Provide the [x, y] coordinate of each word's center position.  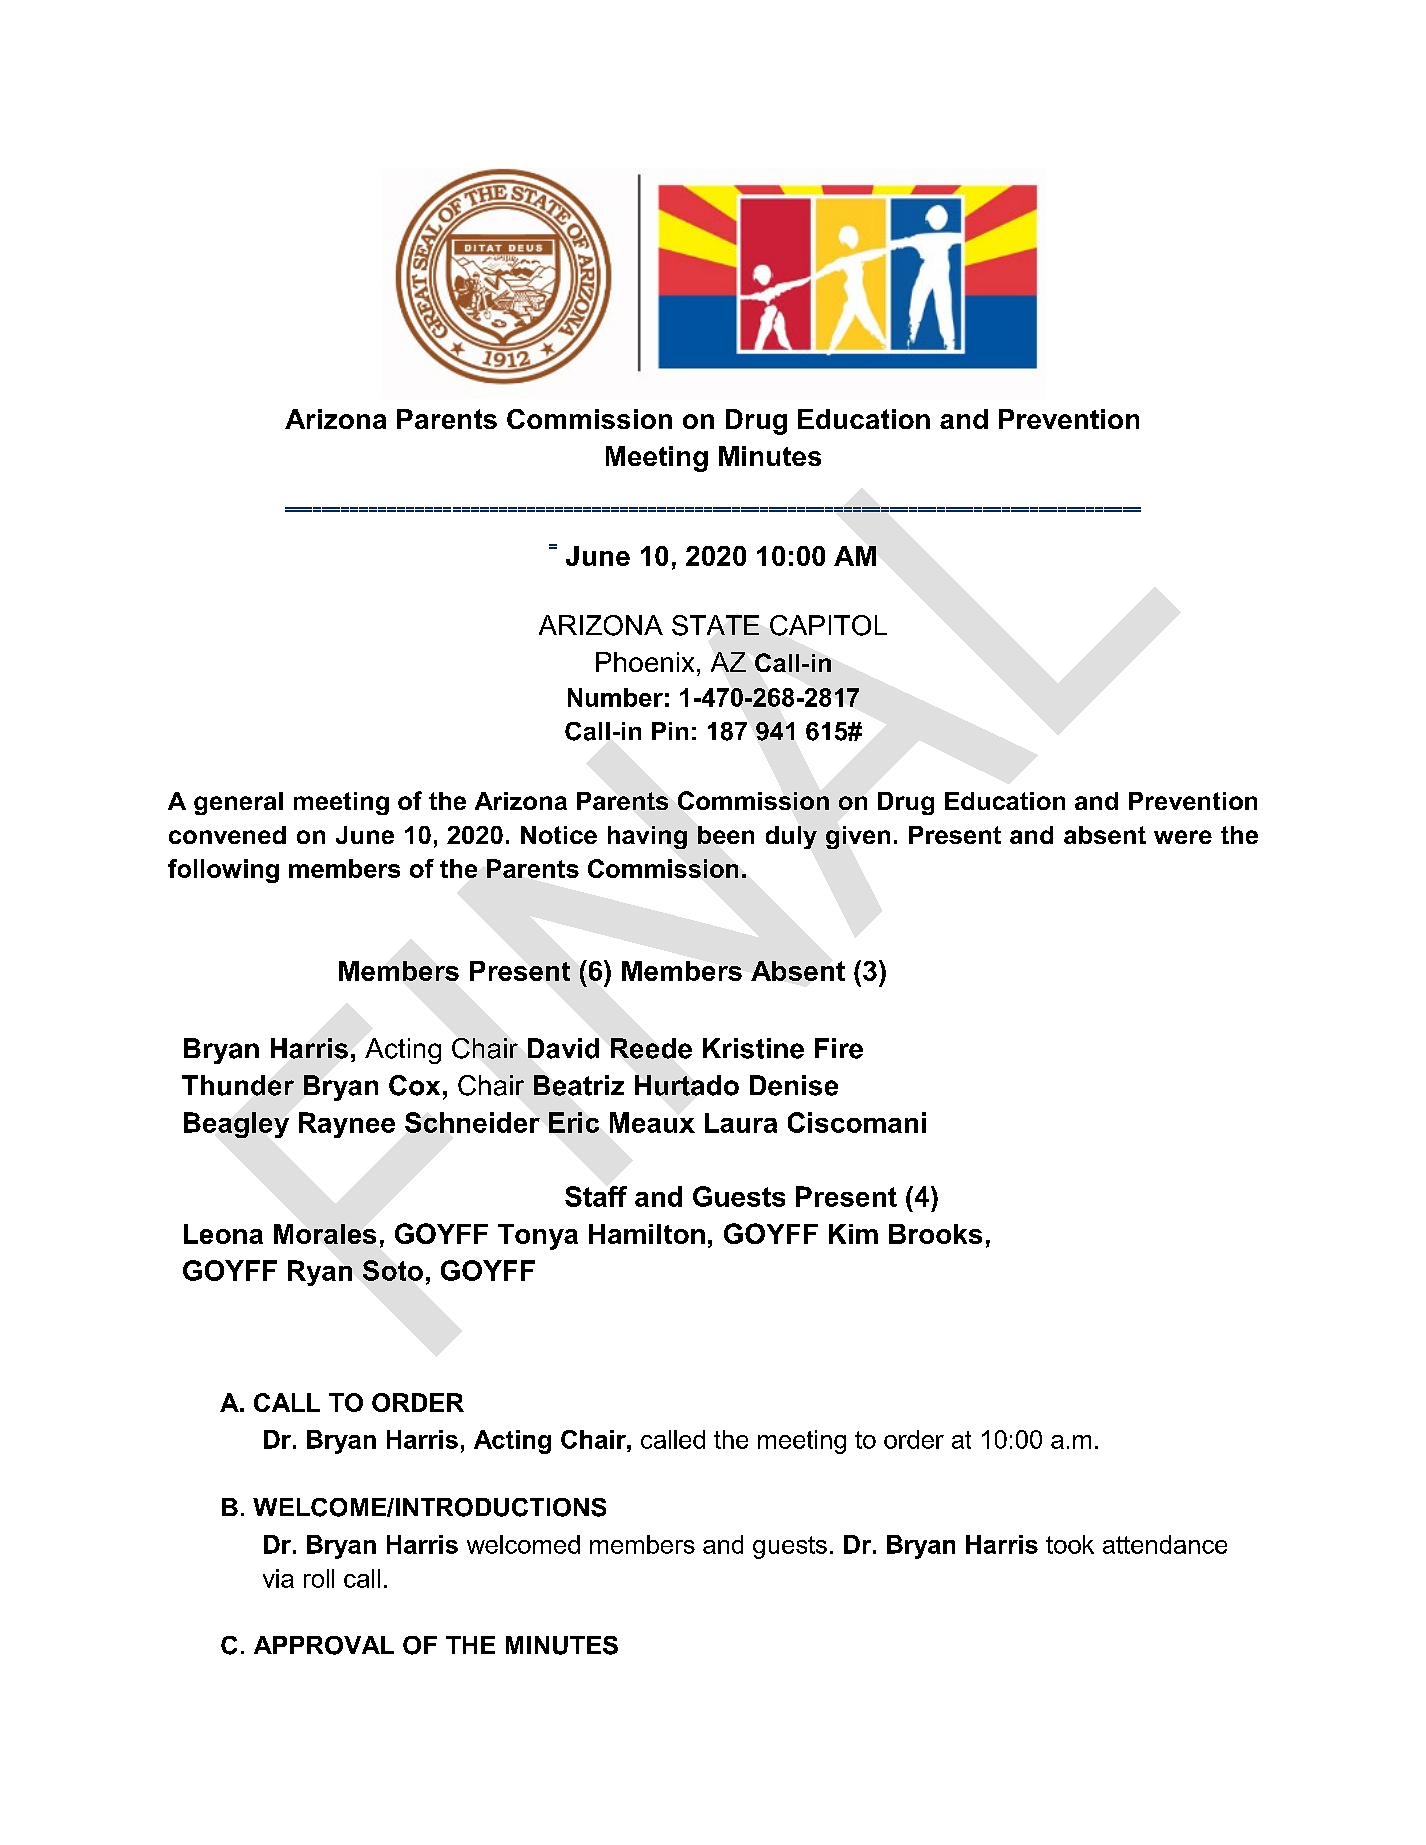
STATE [715, 625]
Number [615, 697]
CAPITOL [828, 625]
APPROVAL [324, 1645]
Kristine [753, 1048]
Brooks [935, 1234]
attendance [1165, 1544]
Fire [839, 1048]
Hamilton [647, 1234]
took [1070, 1544]
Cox [414, 1085]
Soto [393, 1270]
